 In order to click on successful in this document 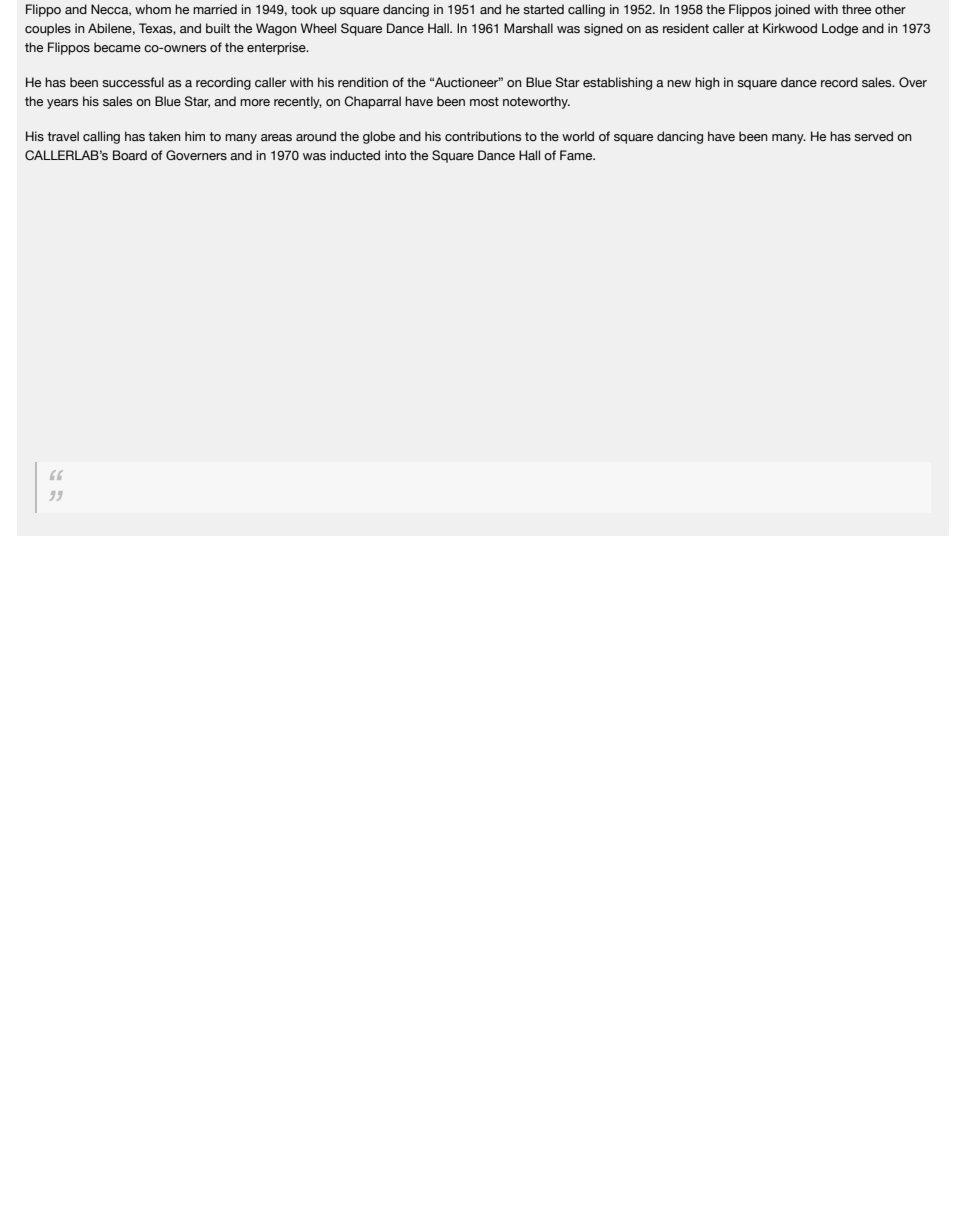, I will do `click(133, 82)`.
